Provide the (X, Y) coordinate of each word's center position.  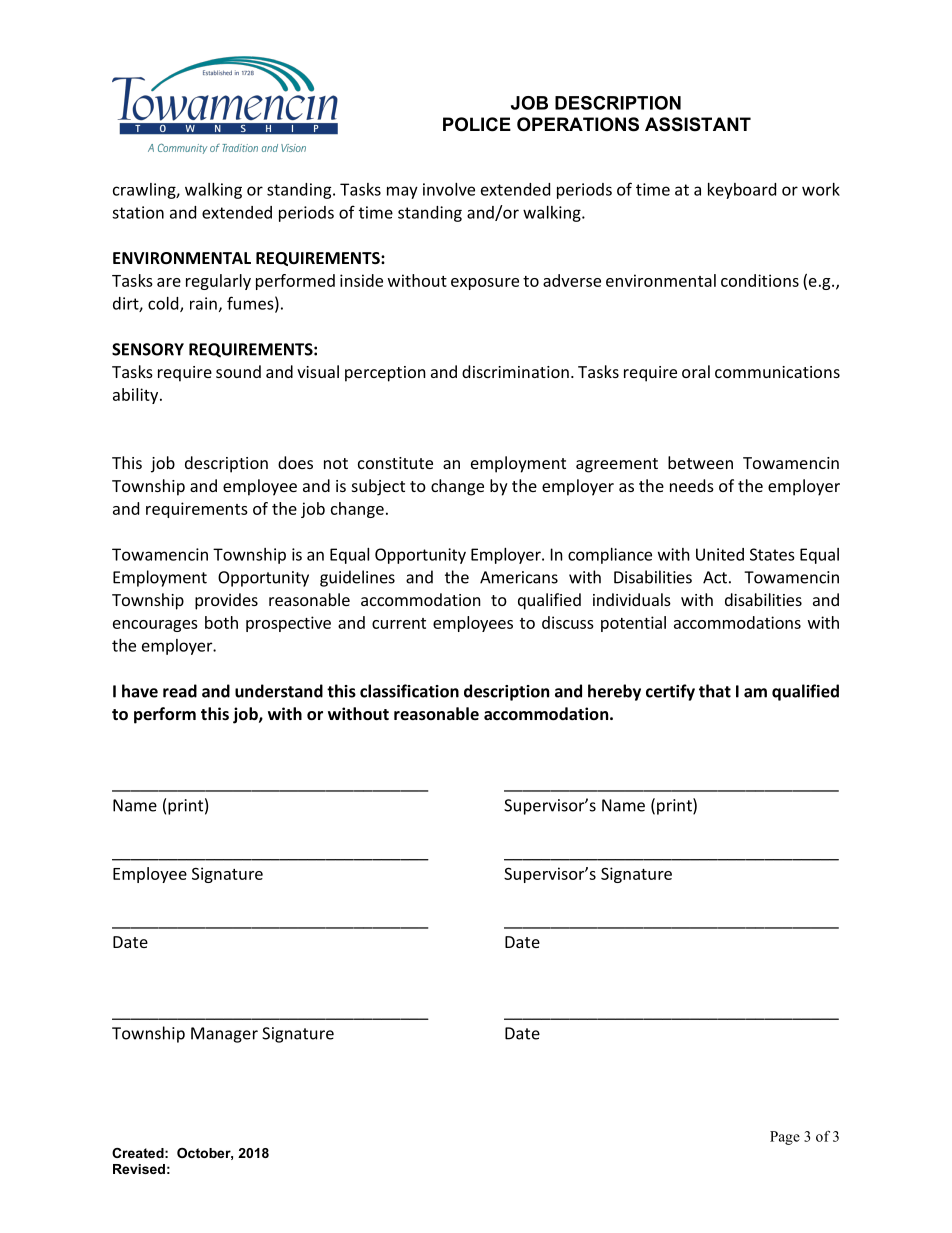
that (715, 691)
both (221, 622)
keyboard (742, 191)
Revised (139, 1169)
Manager (224, 1035)
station (138, 212)
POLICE (477, 124)
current (399, 623)
